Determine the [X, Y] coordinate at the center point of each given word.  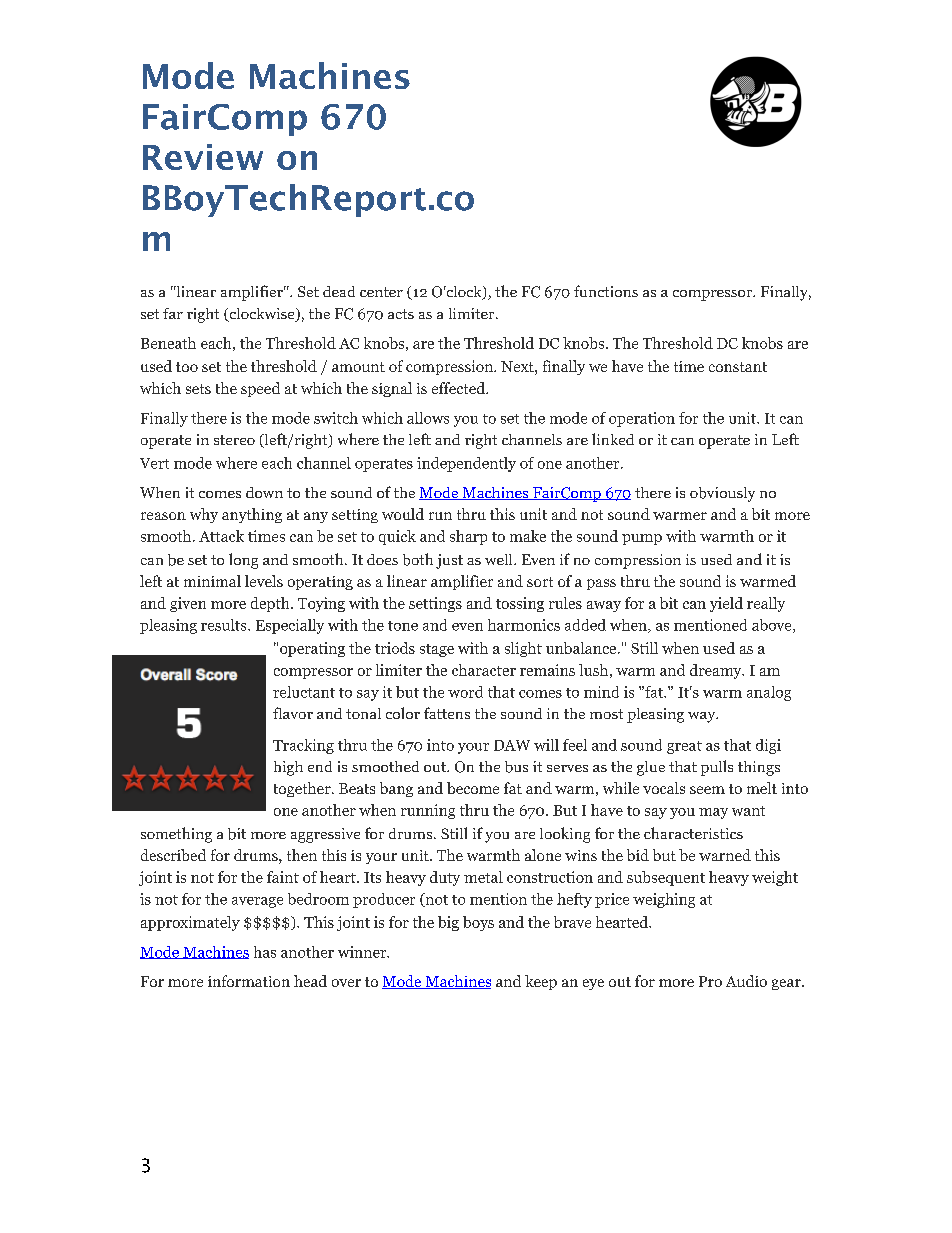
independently [466, 464]
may [713, 813]
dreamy [717, 671]
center [381, 292]
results [225, 625]
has [265, 952]
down [264, 492]
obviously [722, 494]
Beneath [168, 343]
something [176, 835]
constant [738, 367]
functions [606, 291]
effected [459, 388]
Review [203, 157]
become [473, 788]
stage [437, 650]
